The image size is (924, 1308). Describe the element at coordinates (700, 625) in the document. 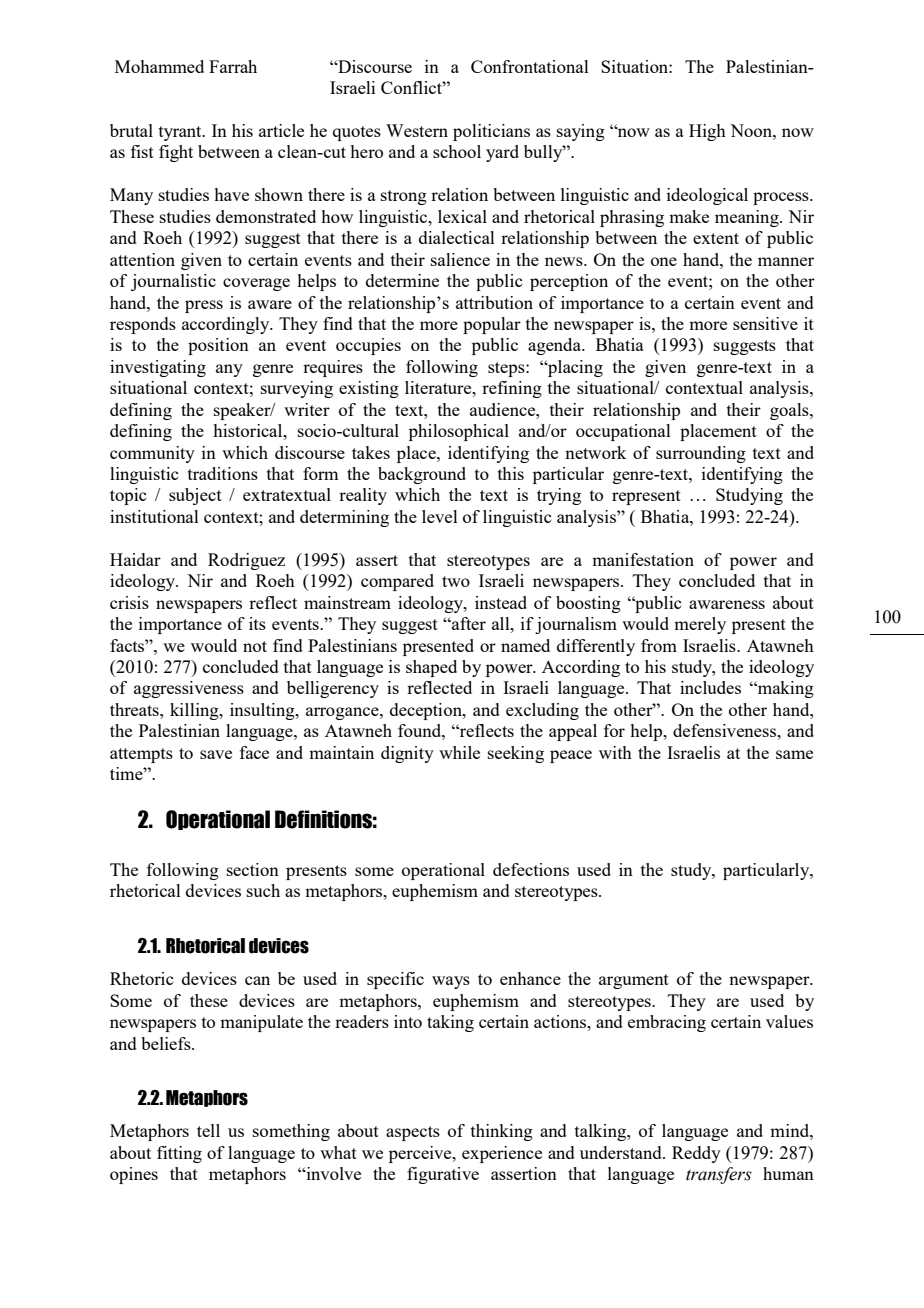

I see `merely` at that location.
